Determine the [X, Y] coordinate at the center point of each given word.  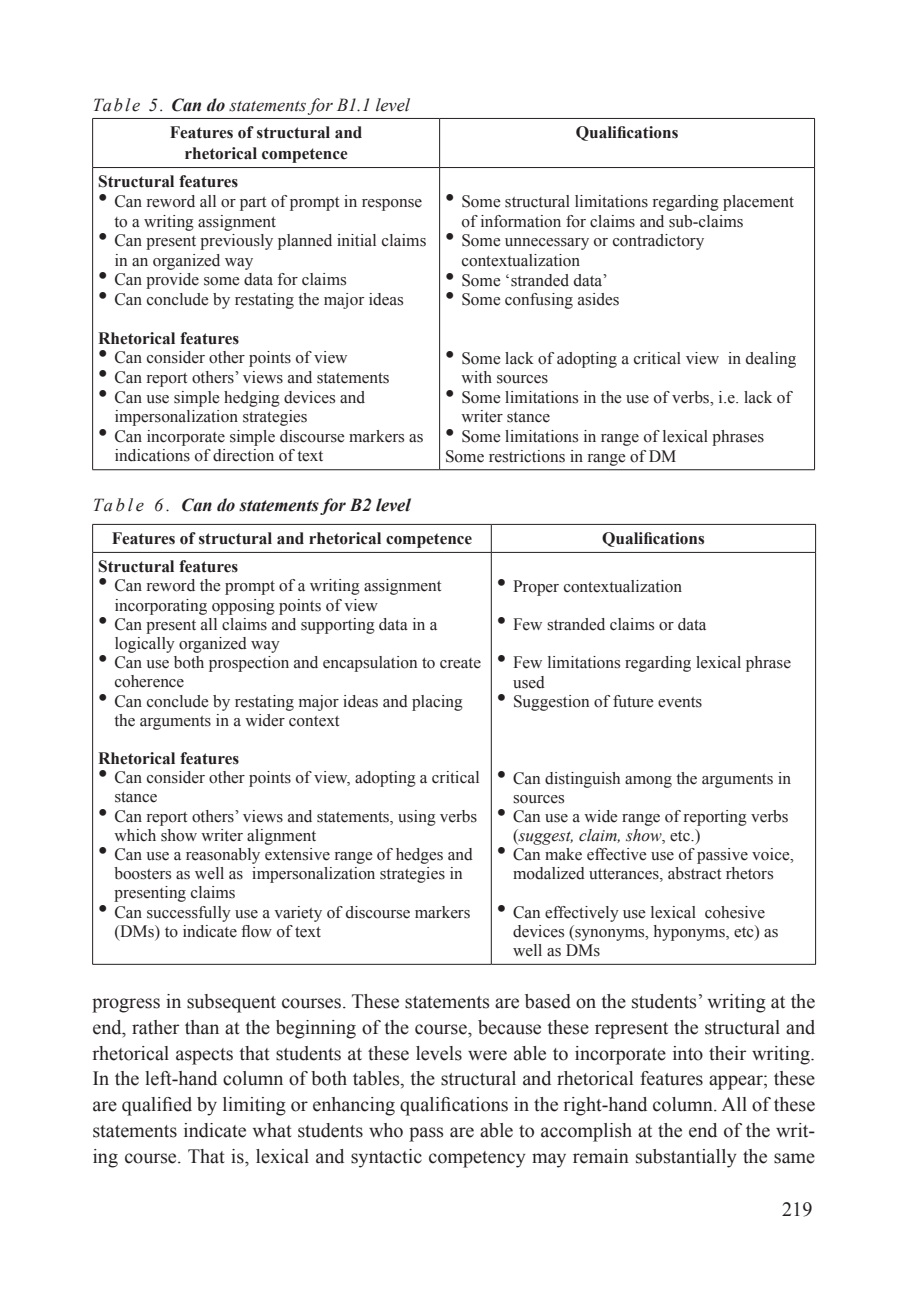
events [680, 702]
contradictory [658, 242]
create [460, 663]
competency [477, 1159]
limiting [254, 1106]
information [521, 221]
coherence [149, 681]
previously [236, 242]
